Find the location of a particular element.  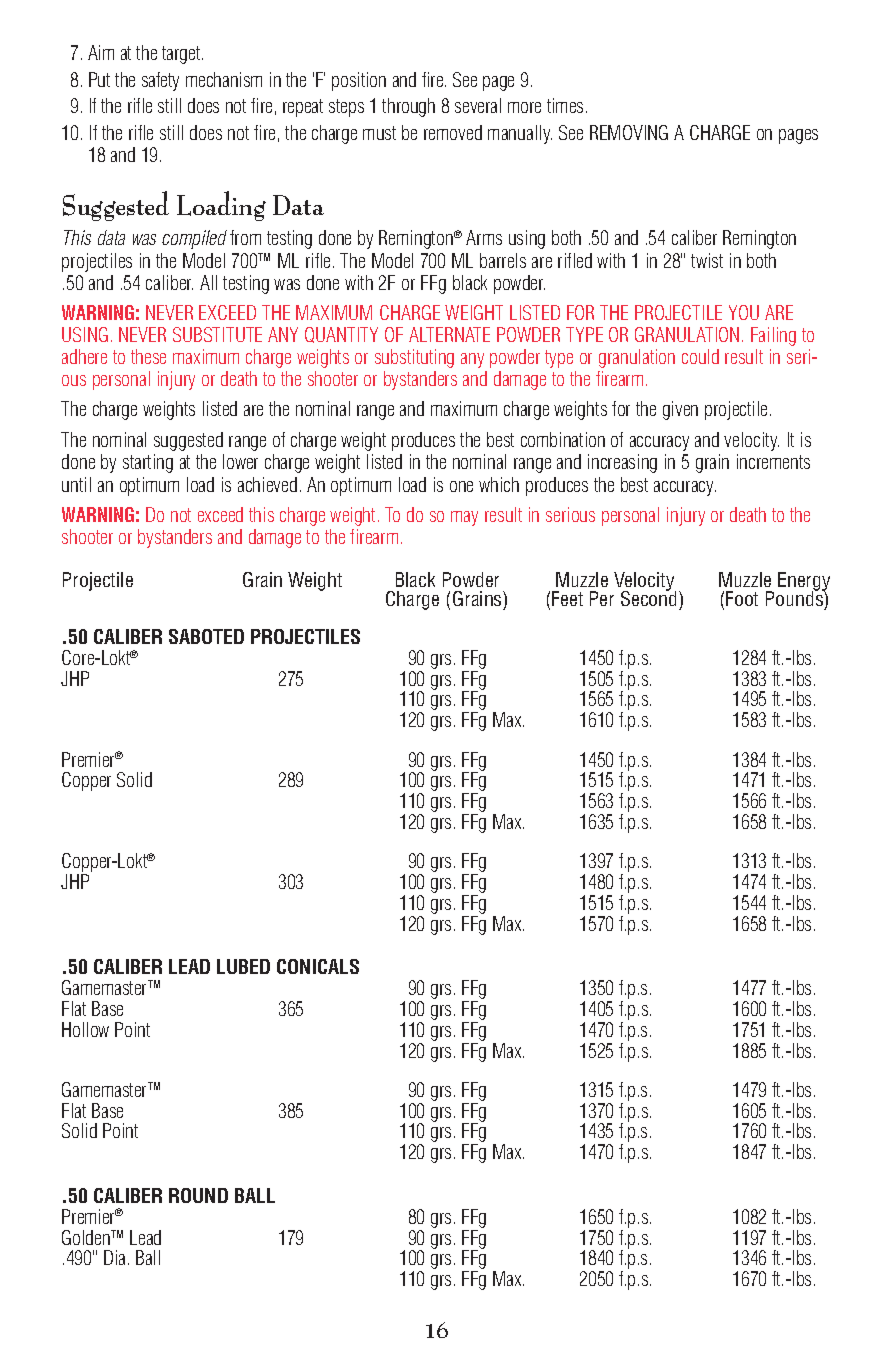

Foot is located at coordinates (742, 598).
